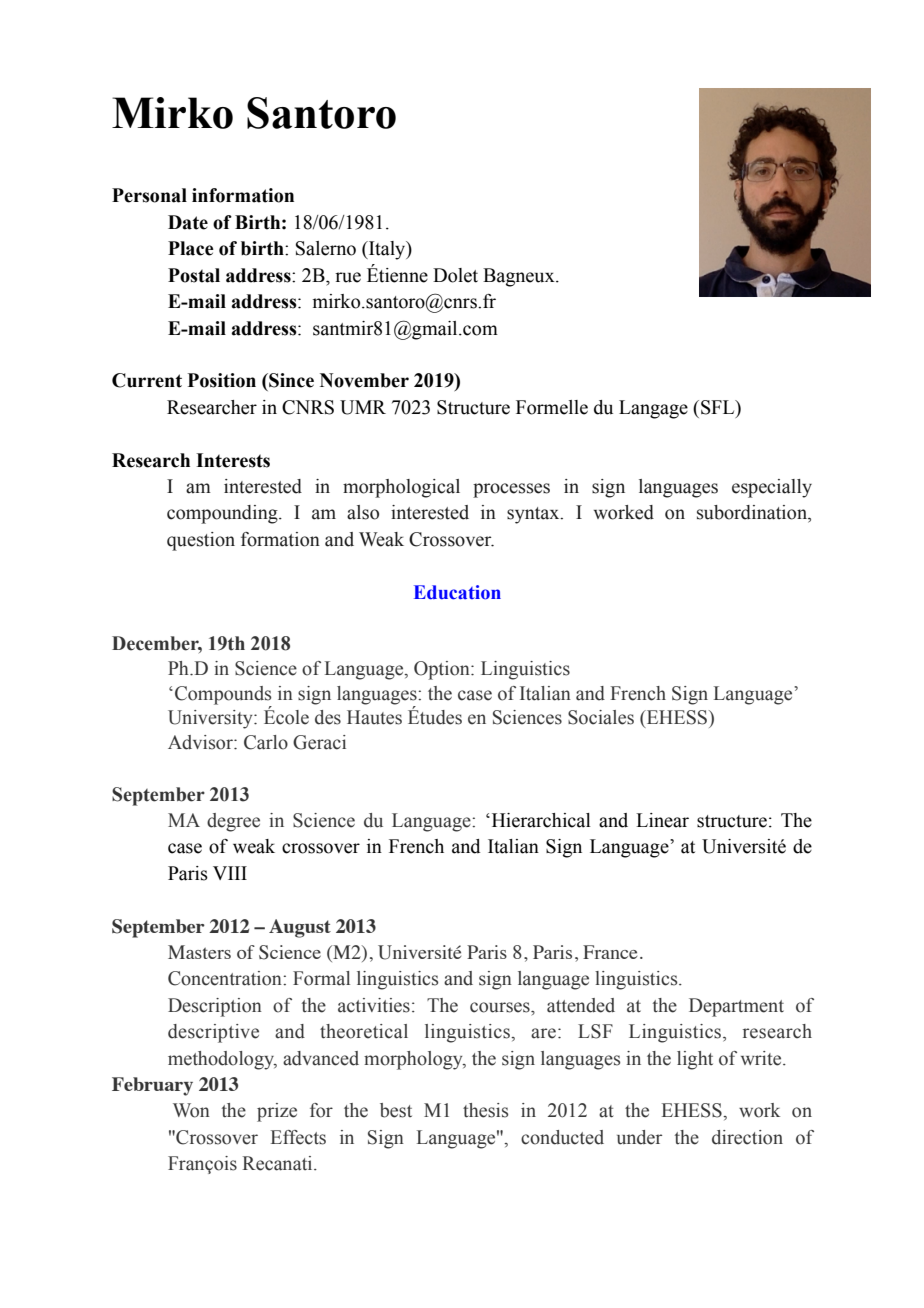  What do you see at coordinates (511, 490) in the document?
I see `processes` at bounding box center [511, 490].
